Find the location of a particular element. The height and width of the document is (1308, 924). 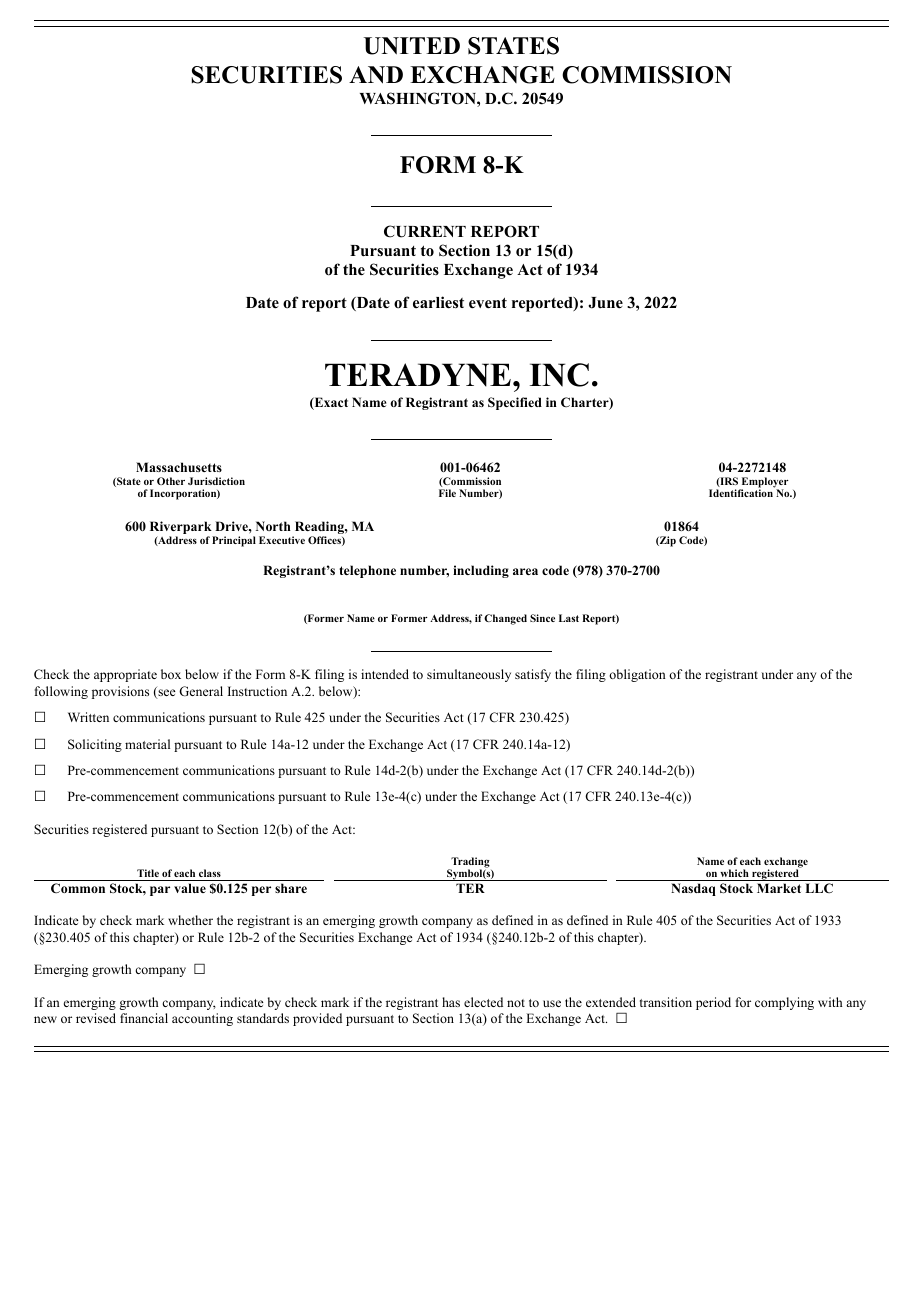

obligation is located at coordinates (637, 675).
